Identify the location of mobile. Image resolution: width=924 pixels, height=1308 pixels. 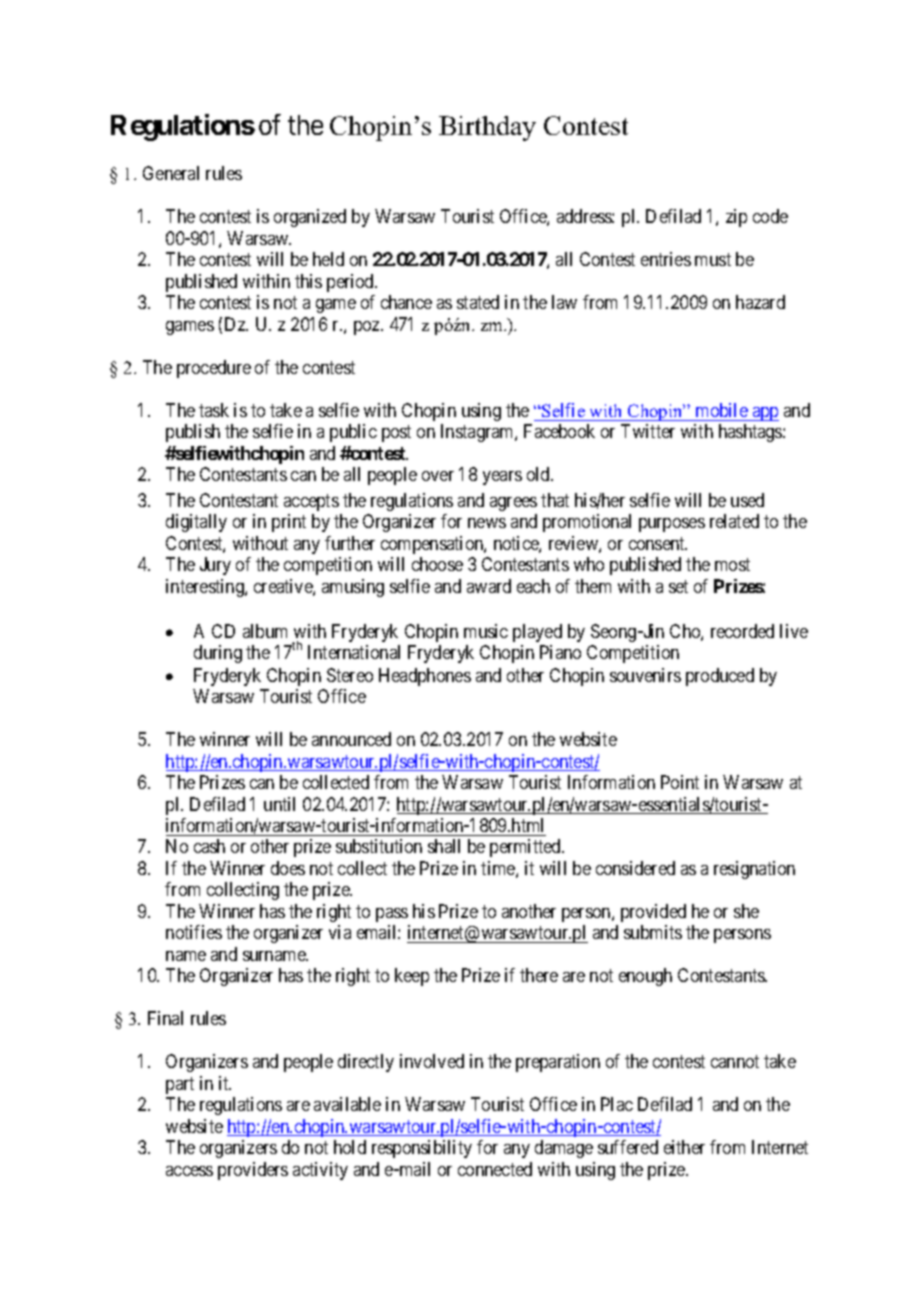
(722, 410).
